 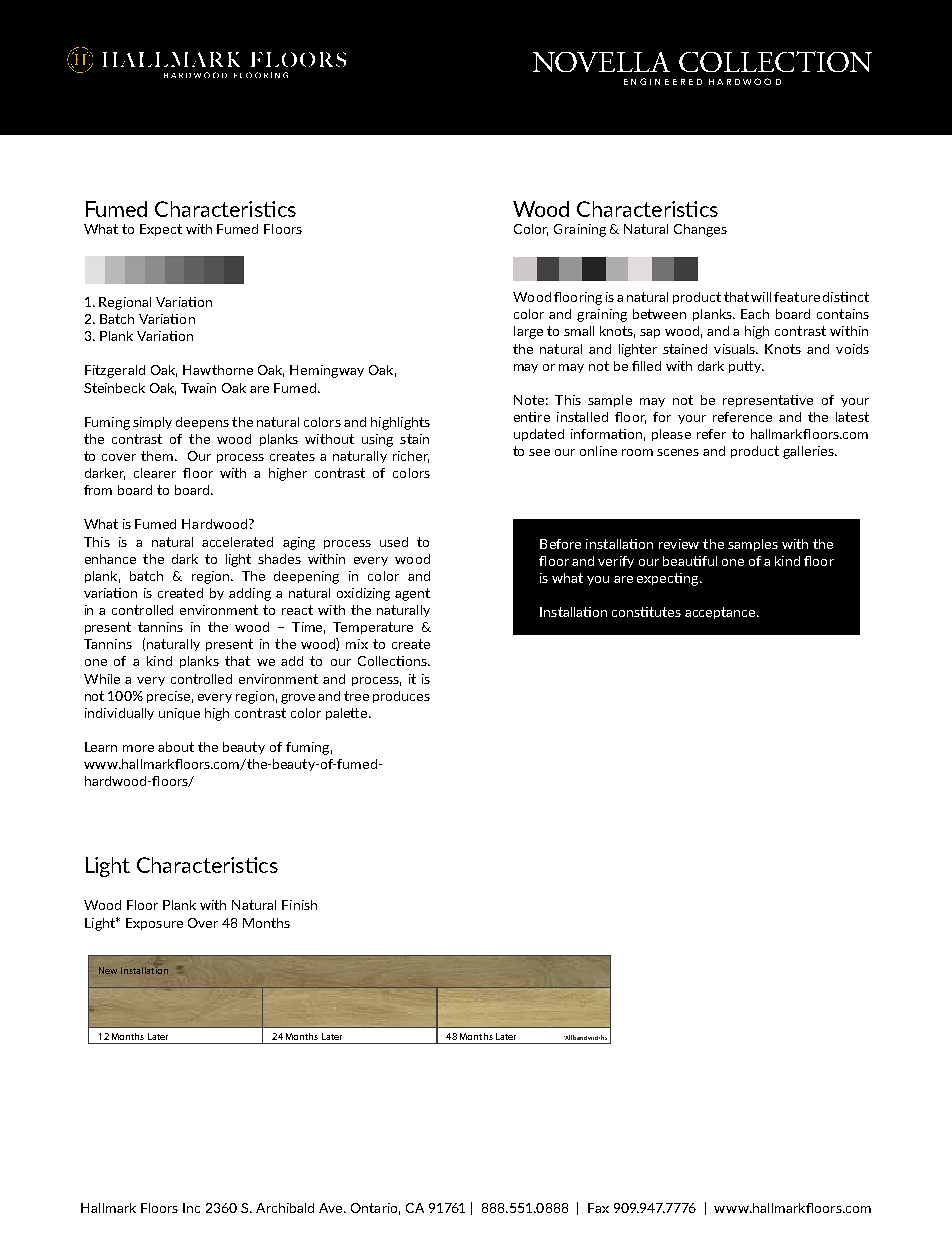 I want to click on Hawthorne, so click(x=218, y=370).
